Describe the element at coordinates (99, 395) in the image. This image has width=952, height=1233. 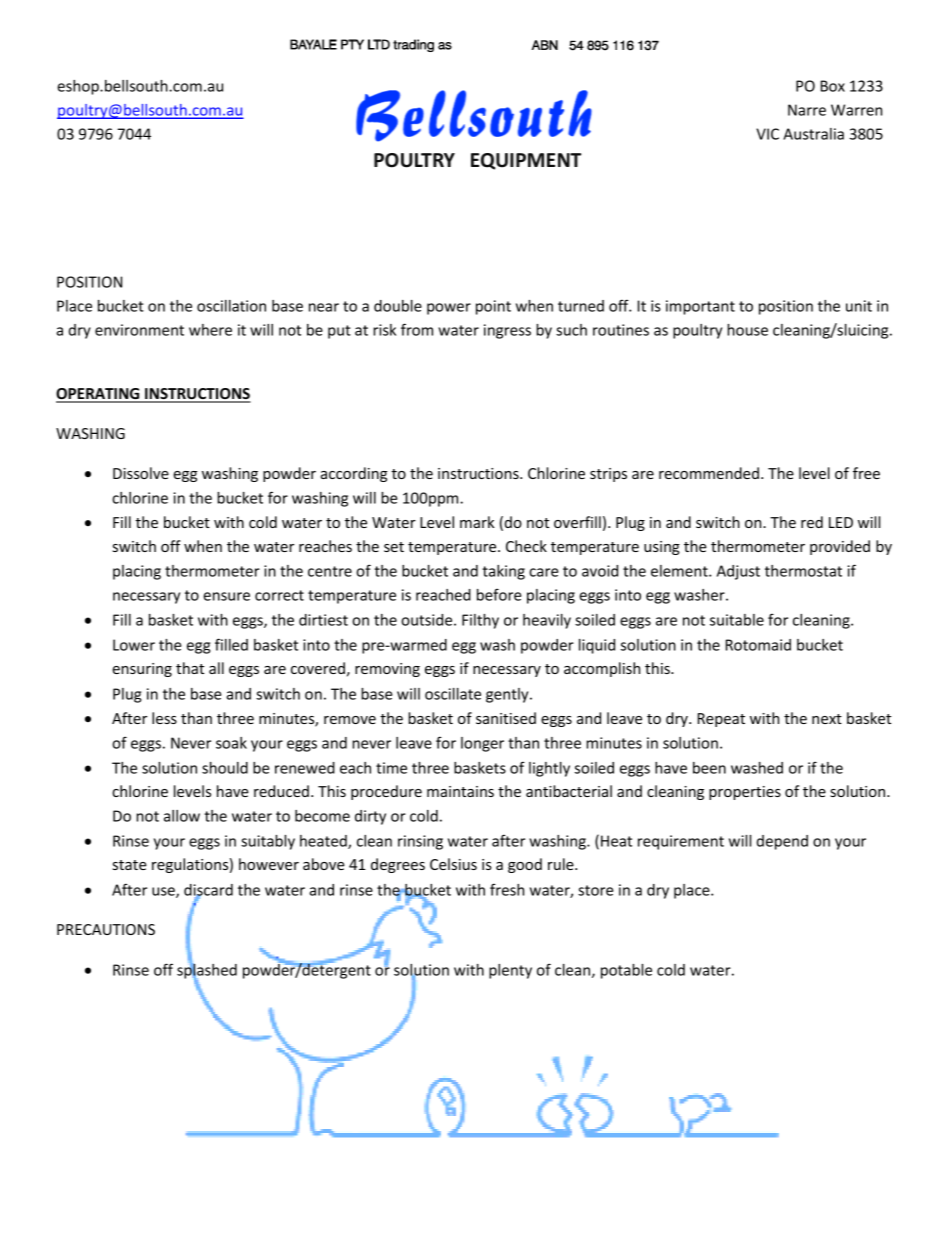
I see `OPERATING` at that location.
